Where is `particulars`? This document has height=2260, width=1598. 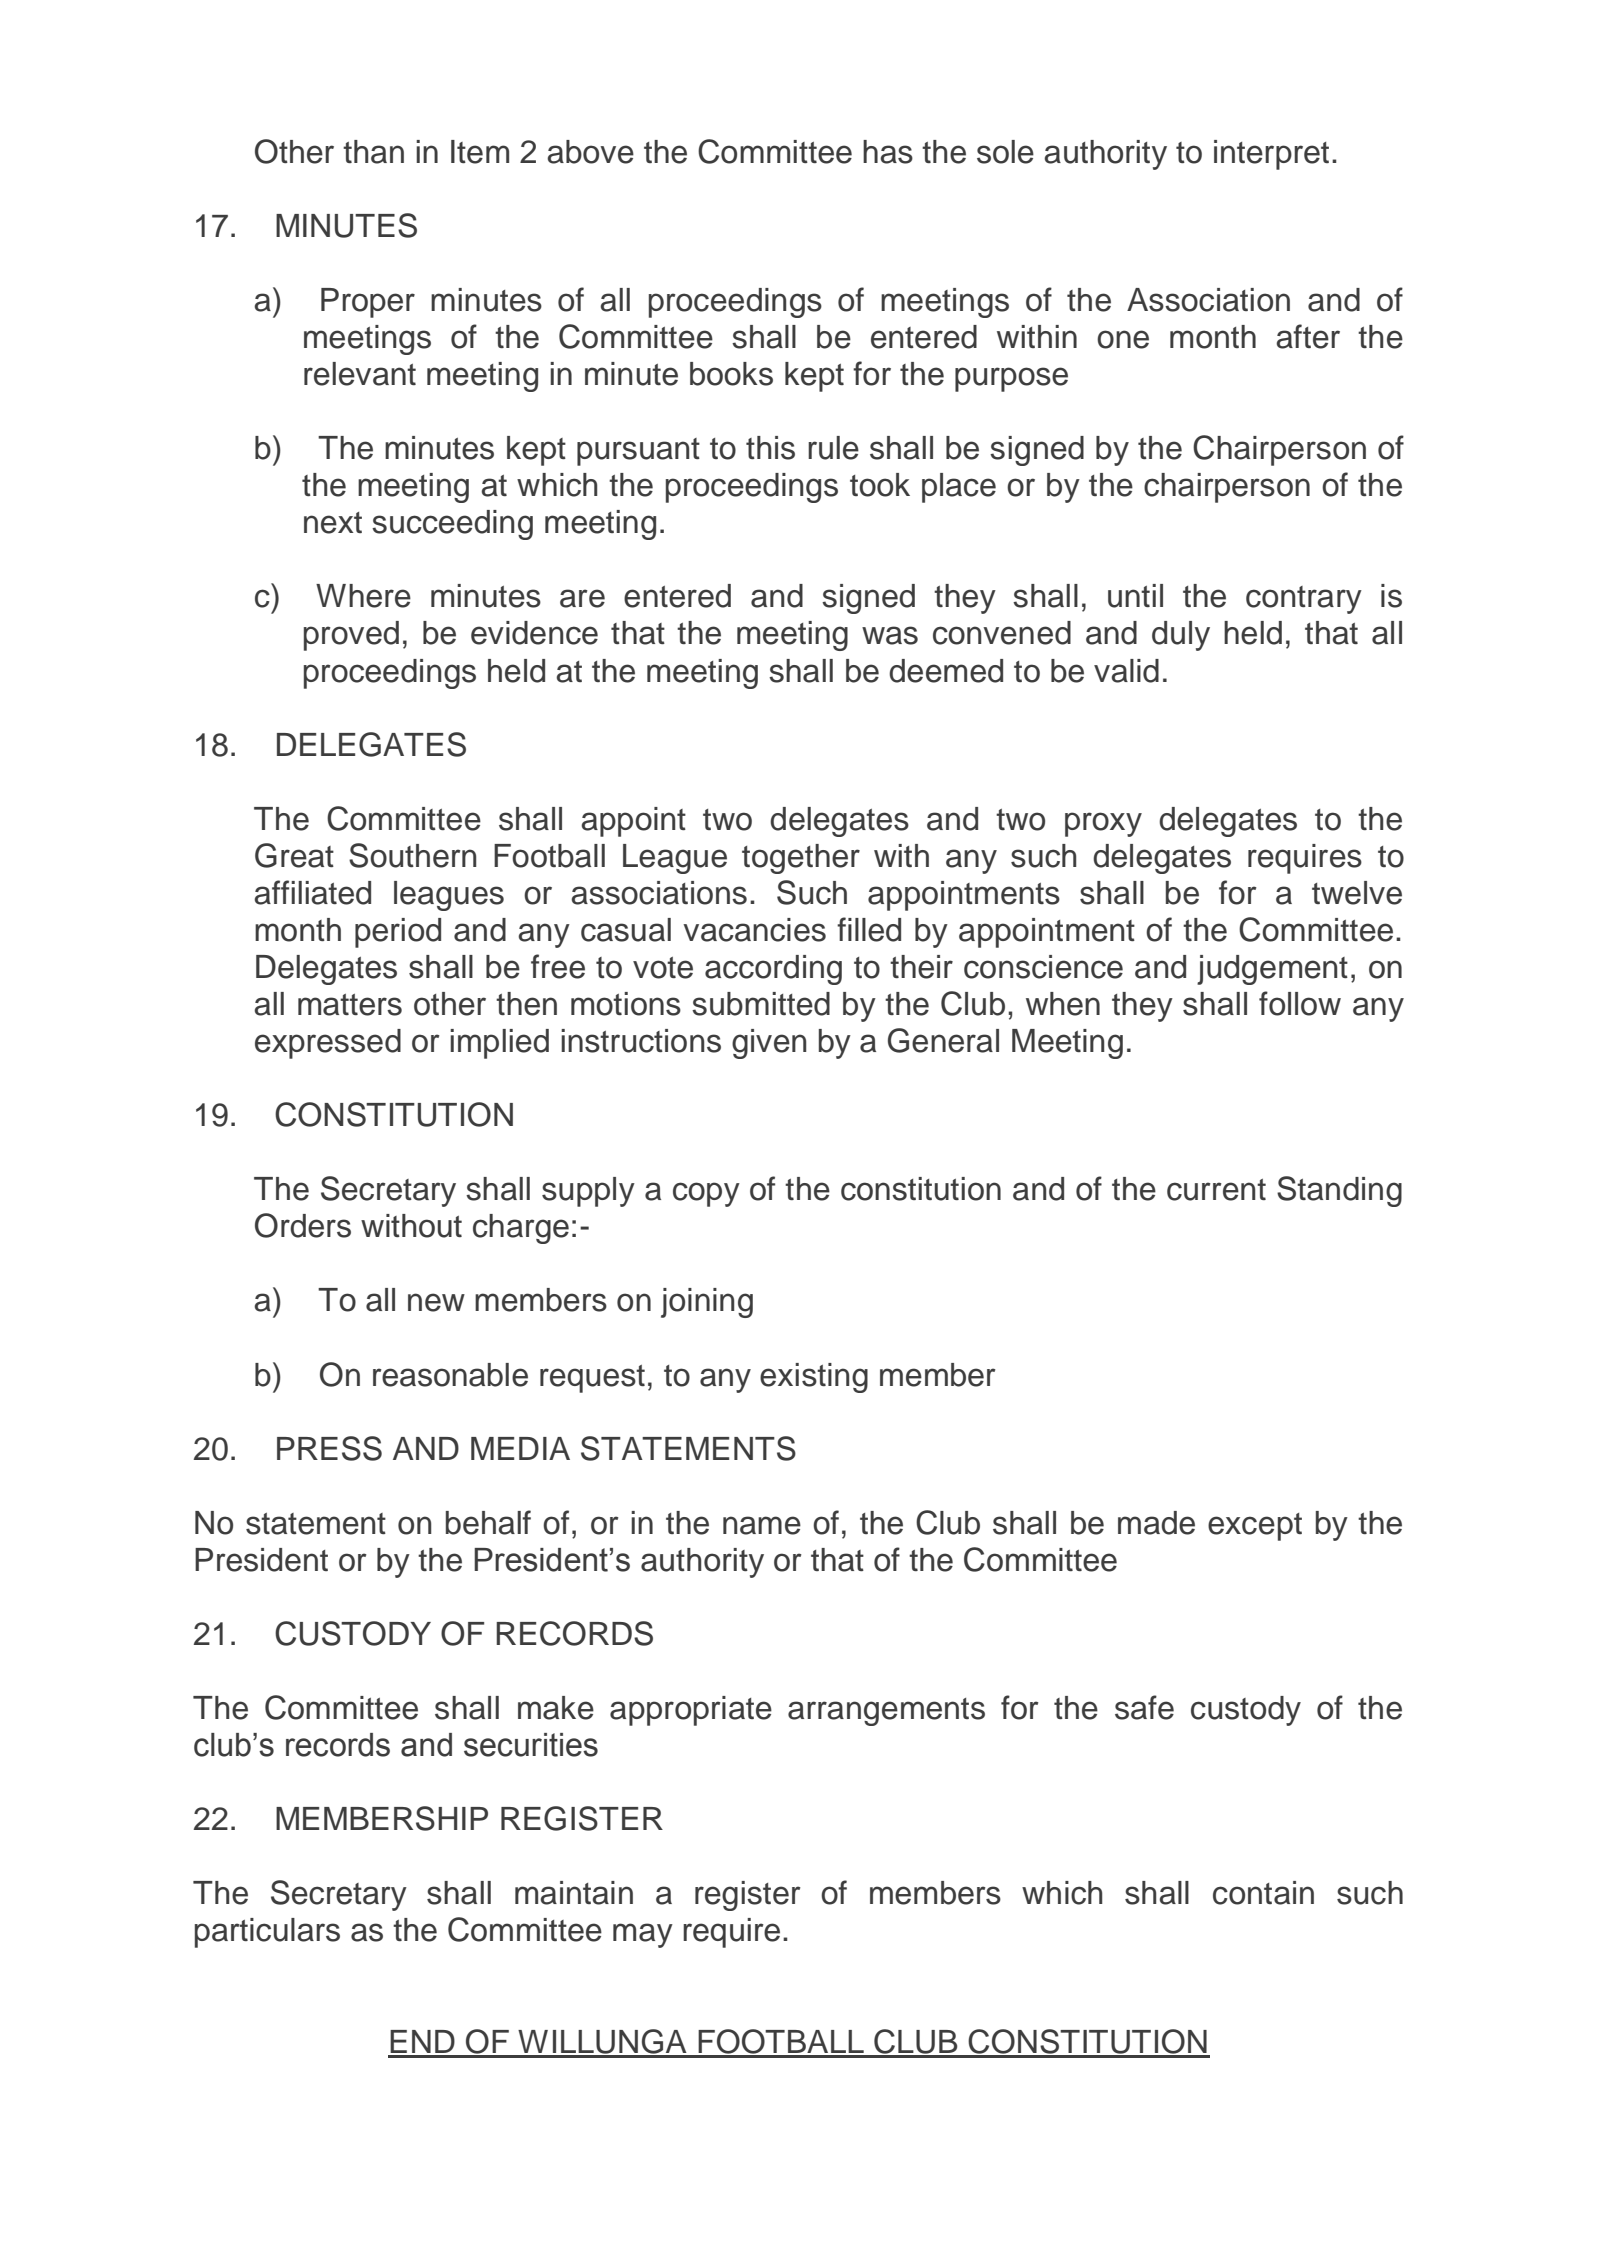
particulars is located at coordinates (267, 1933).
